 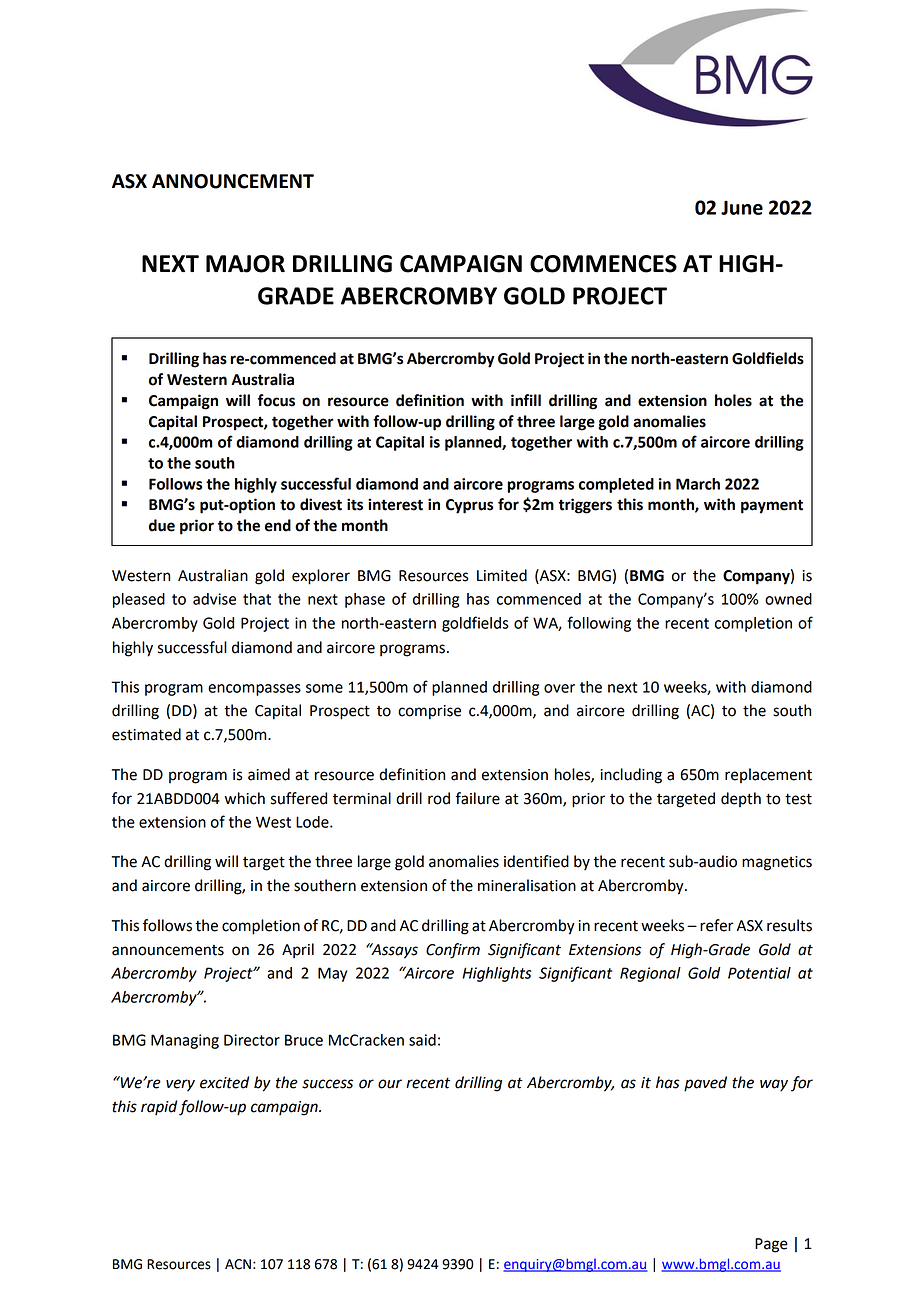 I want to click on MAJOR, so click(x=245, y=264).
